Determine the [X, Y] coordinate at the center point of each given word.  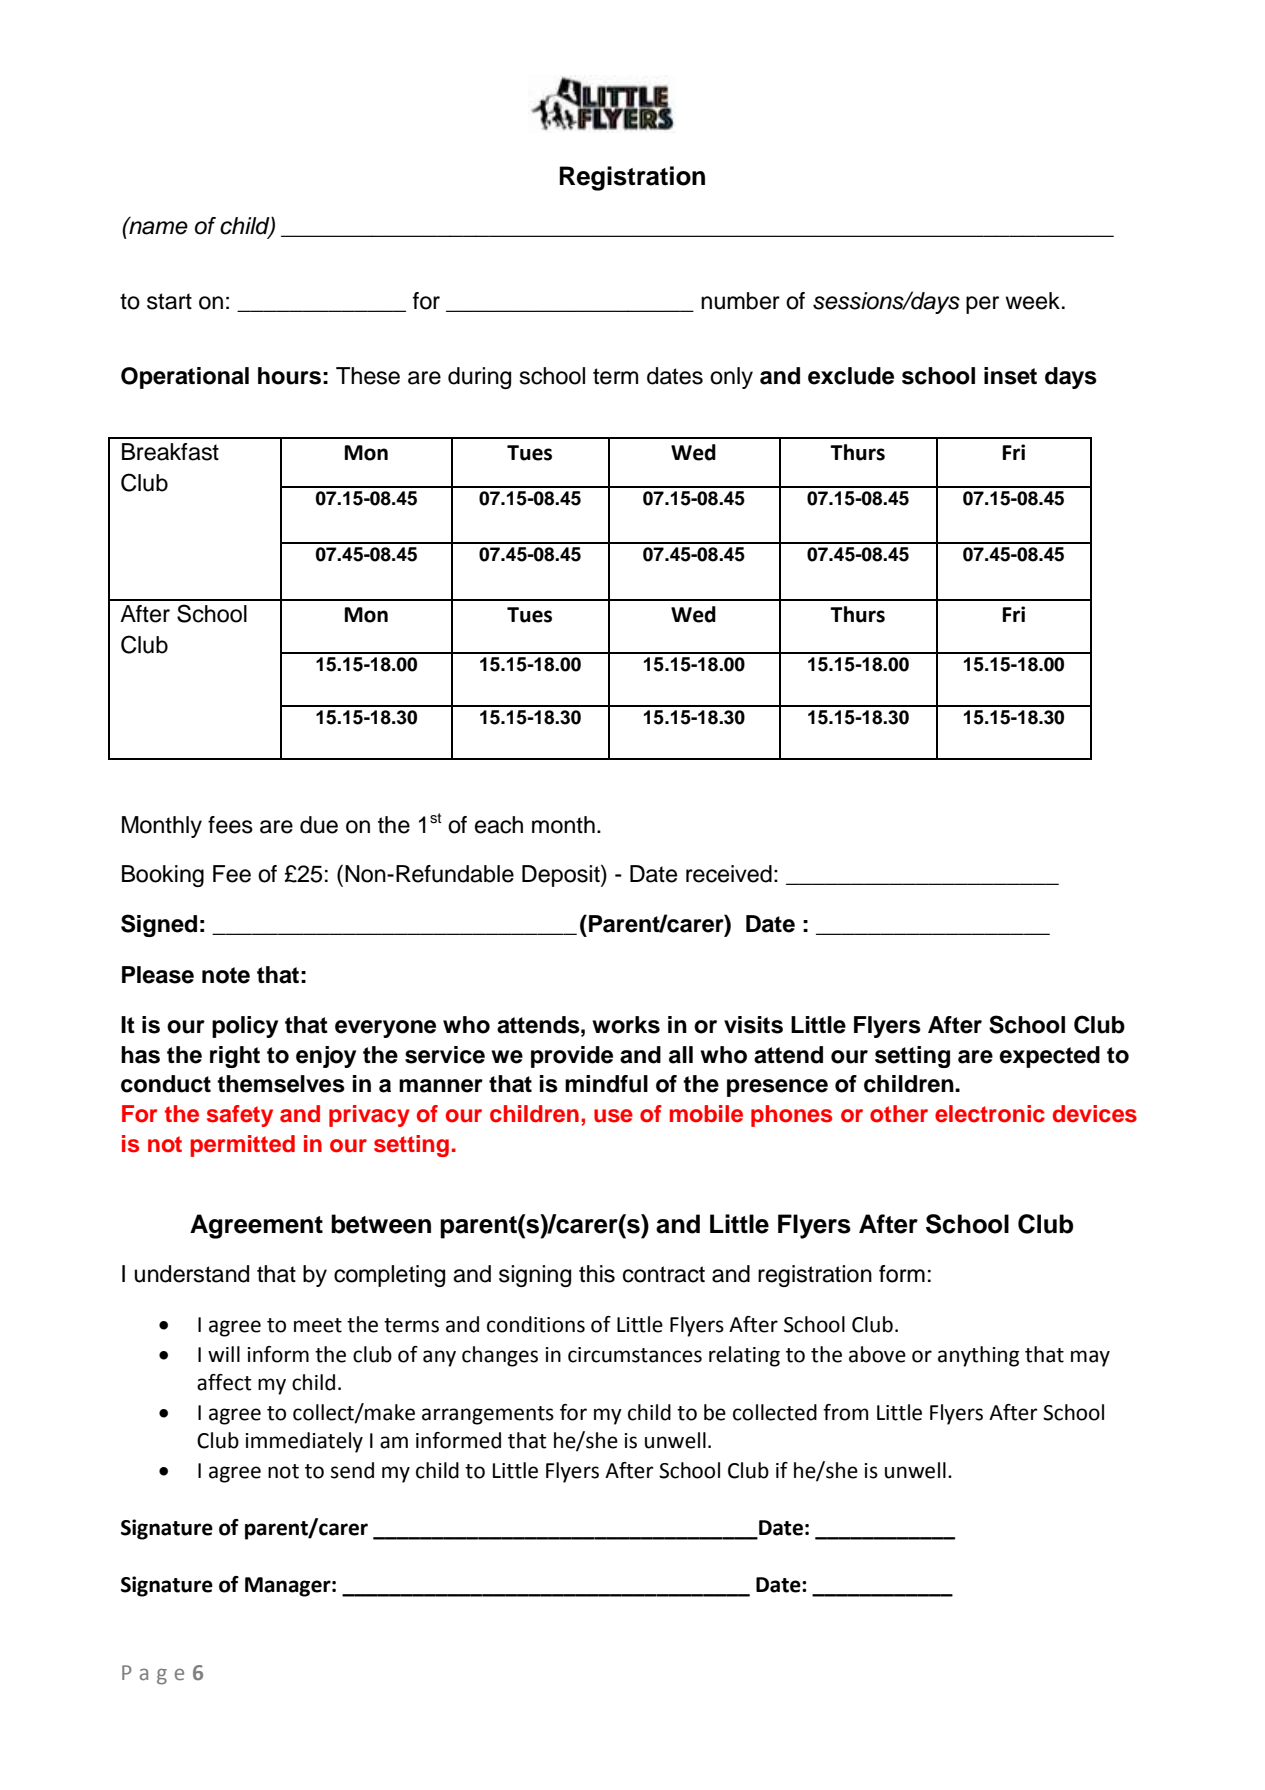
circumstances [635, 1355]
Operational [185, 378]
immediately [304, 1442]
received [729, 874]
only [731, 378]
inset [1010, 376]
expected [1049, 1057]
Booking [163, 876]
